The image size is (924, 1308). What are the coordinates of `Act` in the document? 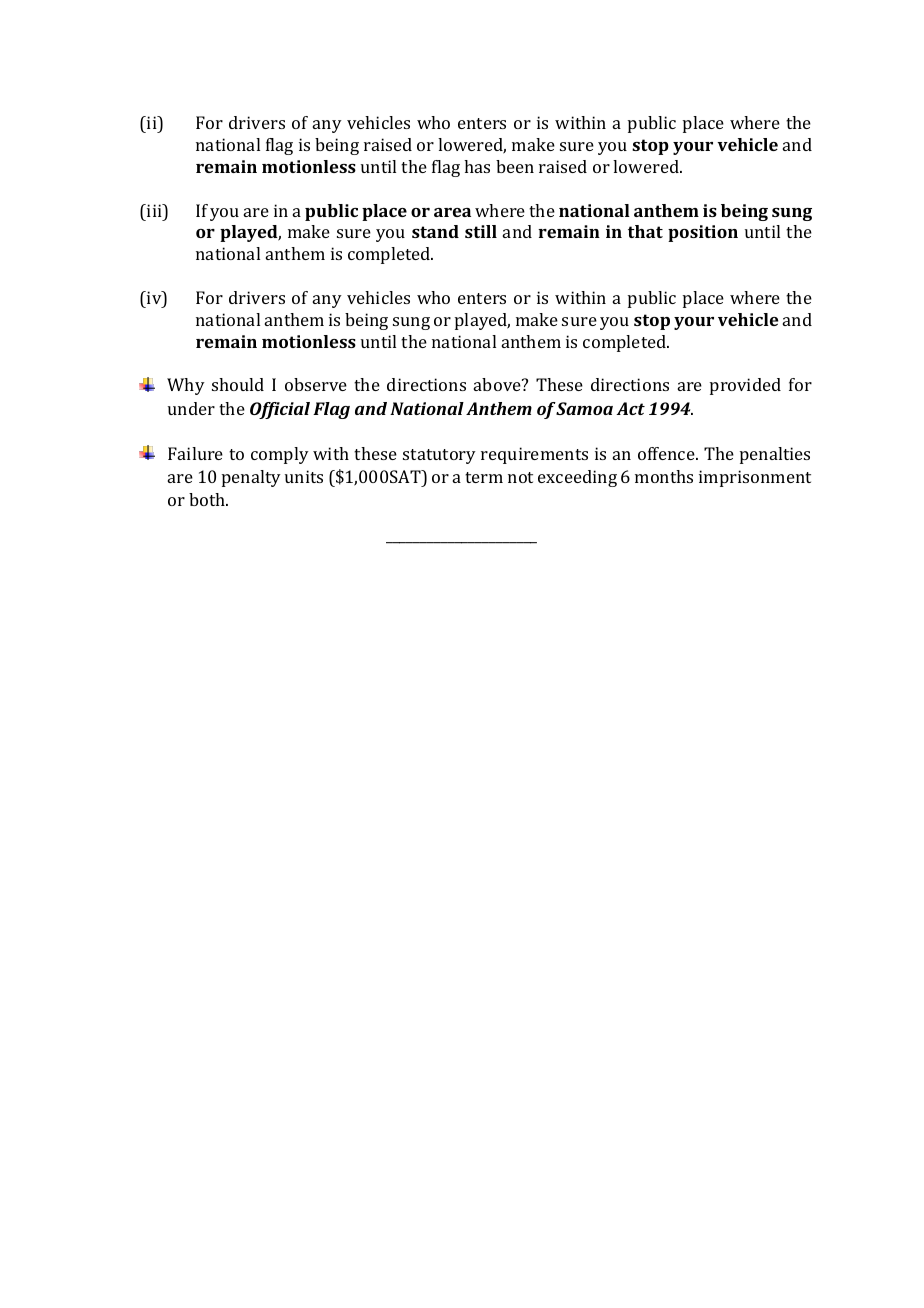 It's located at (630, 408).
